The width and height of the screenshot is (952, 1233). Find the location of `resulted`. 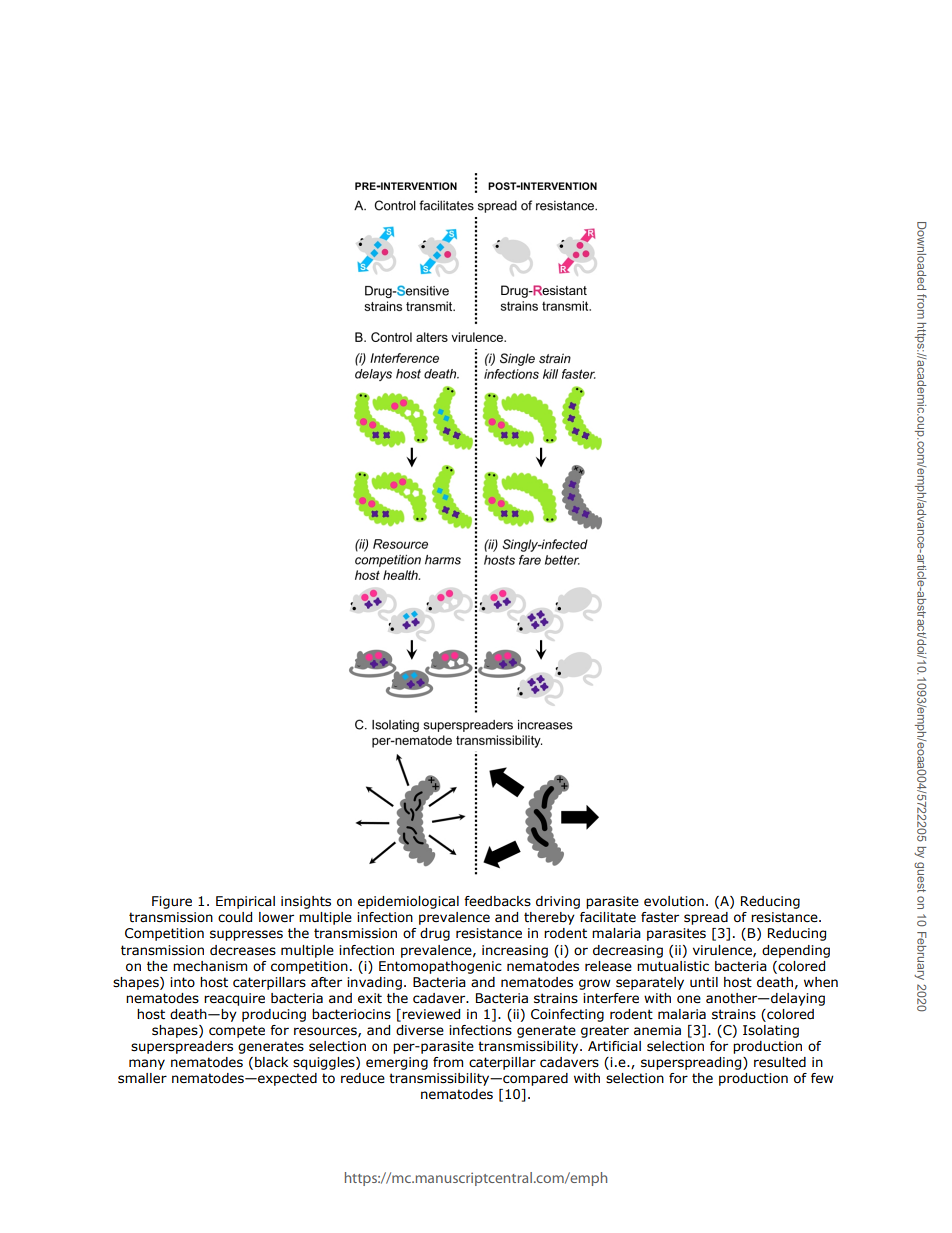

resulted is located at coordinates (780, 1062).
